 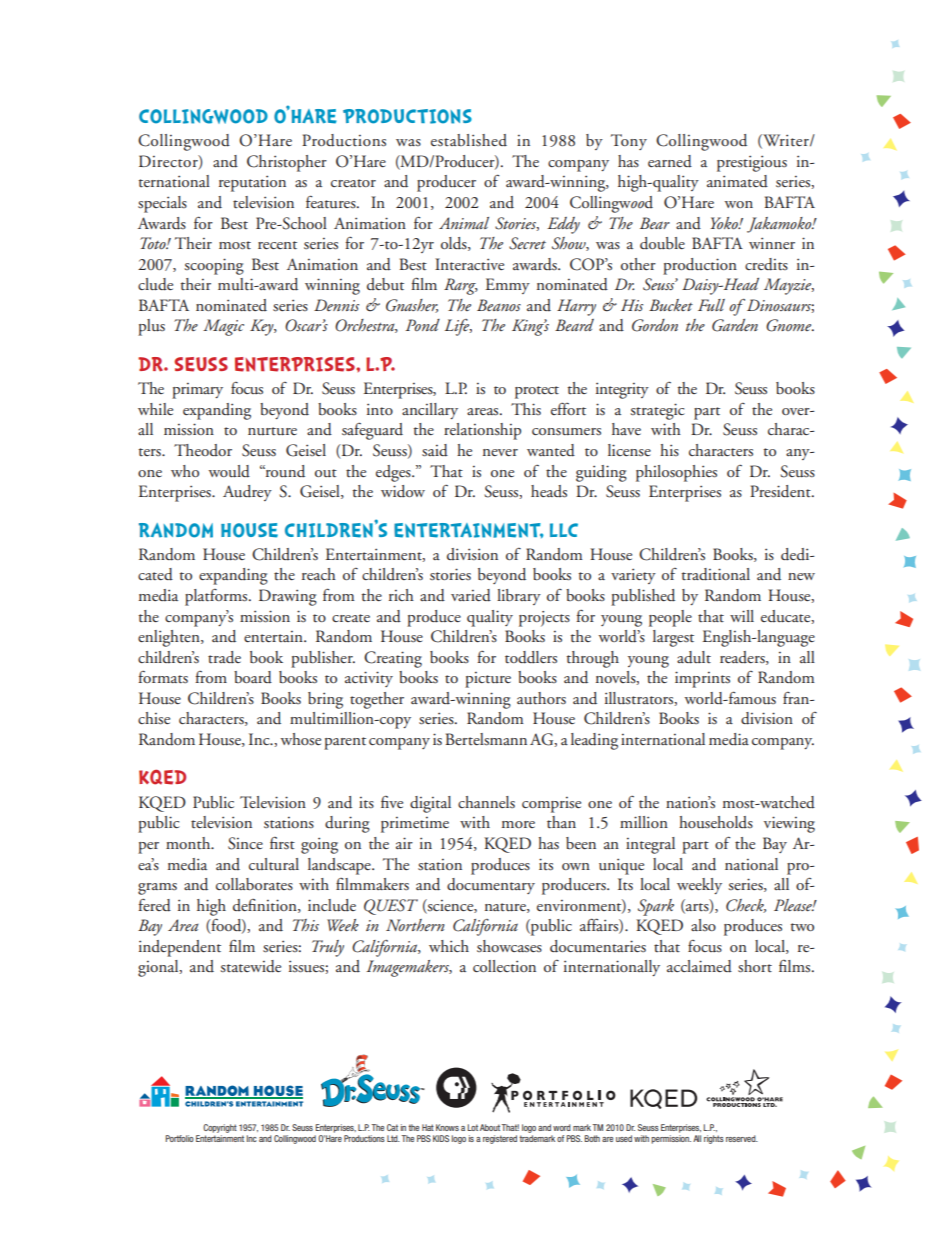 What do you see at coordinates (742, 616) in the document?
I see `will` at bounding box center [742, 616].
